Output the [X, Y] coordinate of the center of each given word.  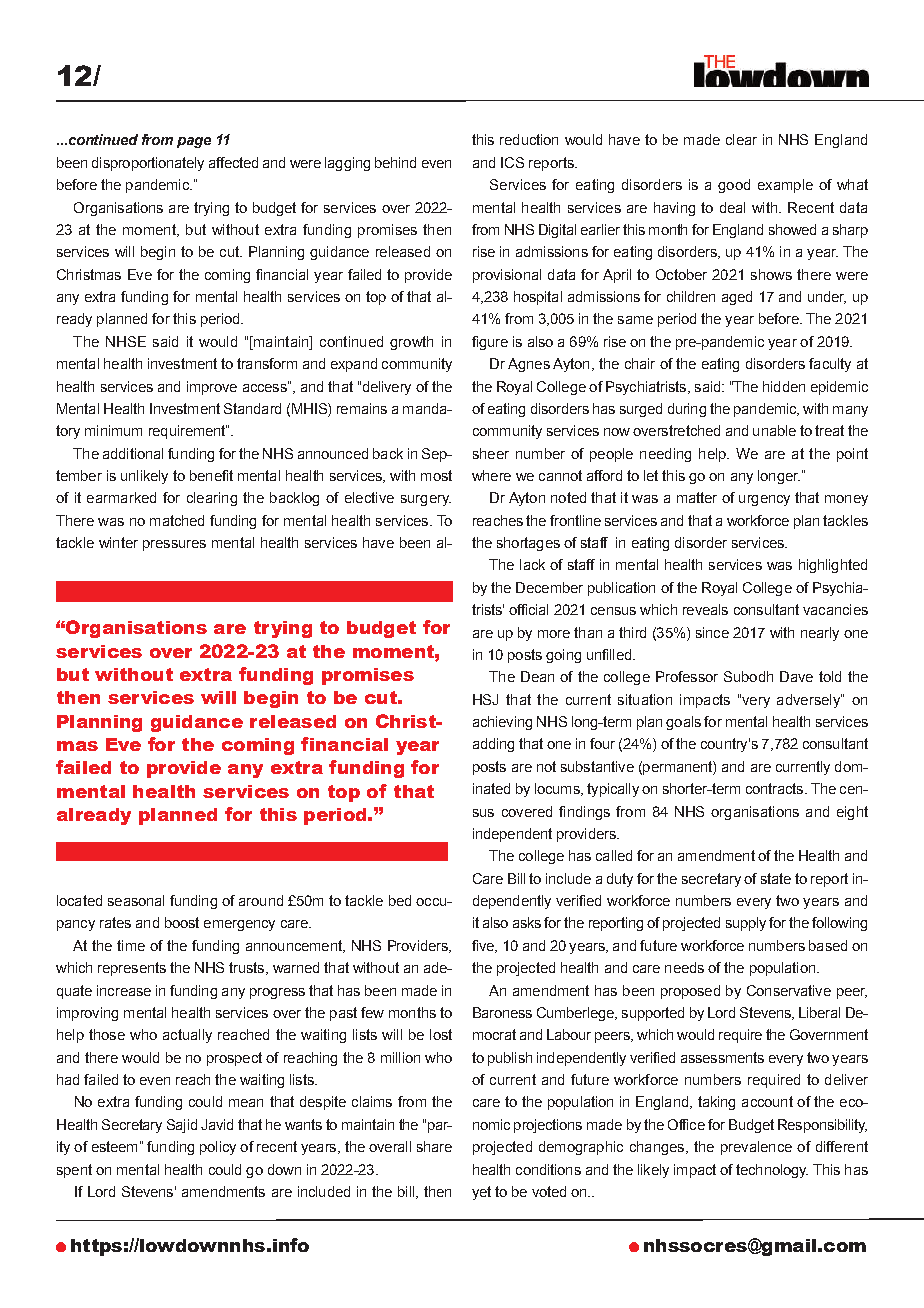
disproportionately [148, 164]
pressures [174, 545]
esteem [114, 1146]
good [734, 186]
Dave [796, 676]
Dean [537, 676]
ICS [512, 162]
